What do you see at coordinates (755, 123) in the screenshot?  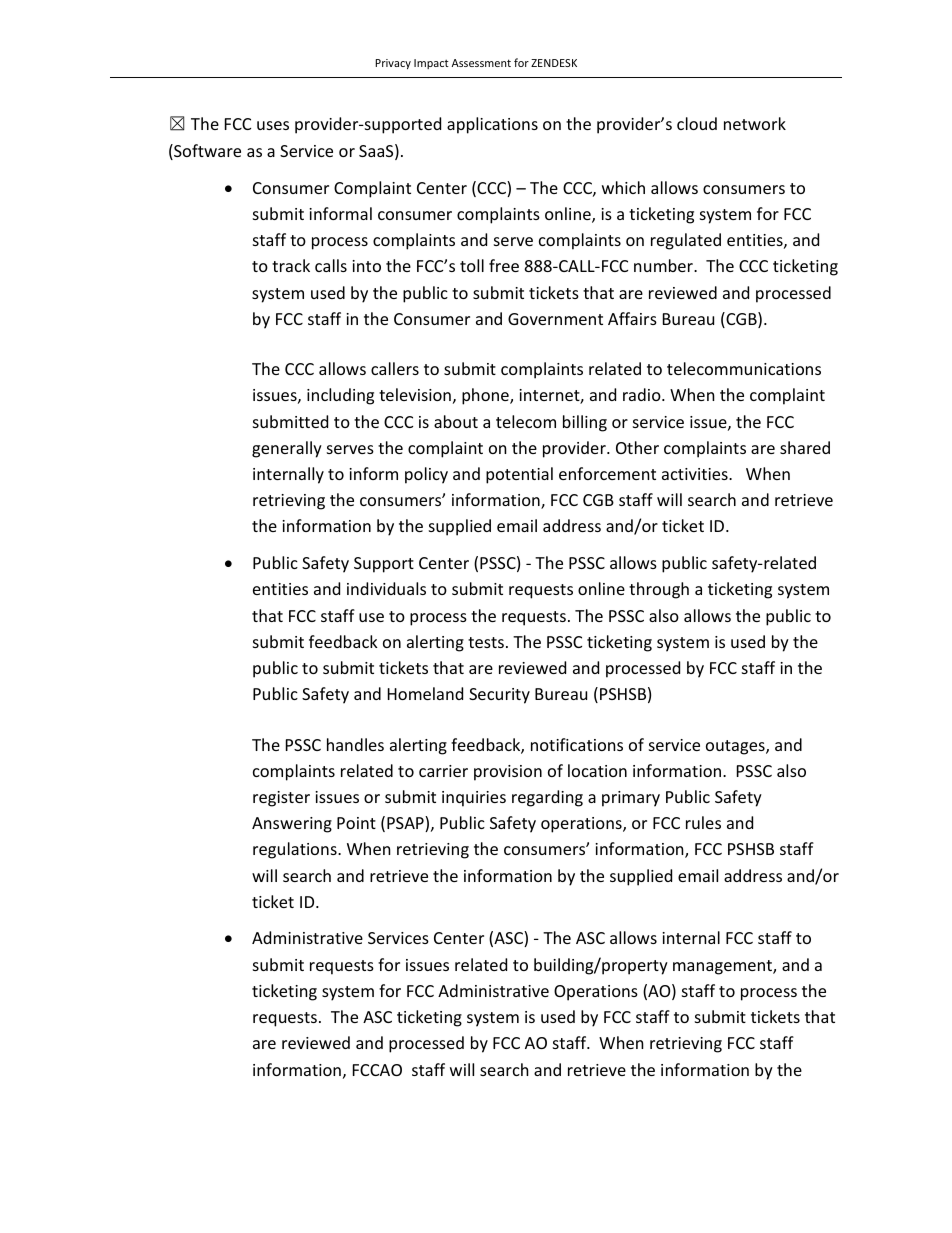 I see `network` at bounding box center [755, 123].
